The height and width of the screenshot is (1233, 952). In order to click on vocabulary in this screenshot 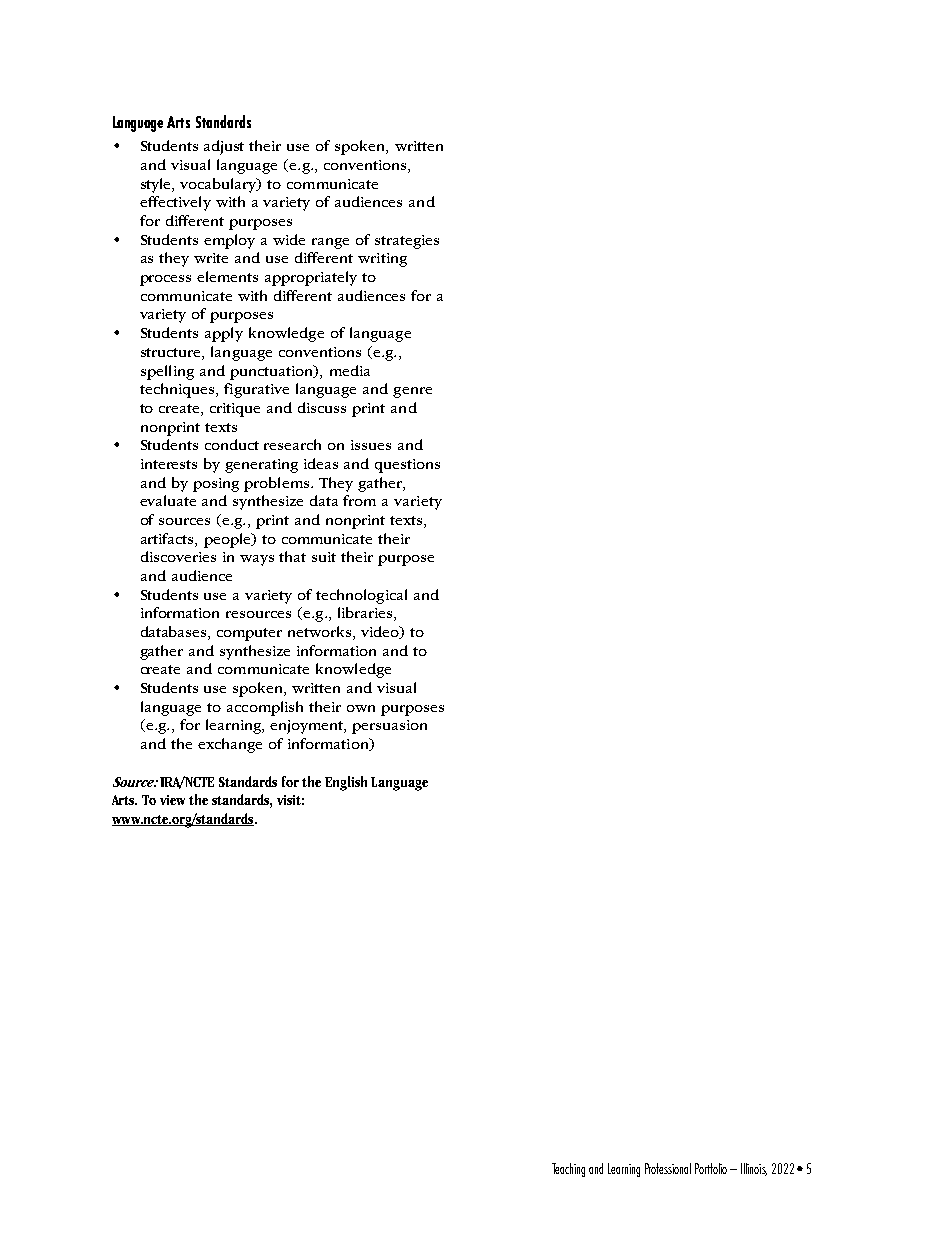, I will do `click(219, 185)`.
